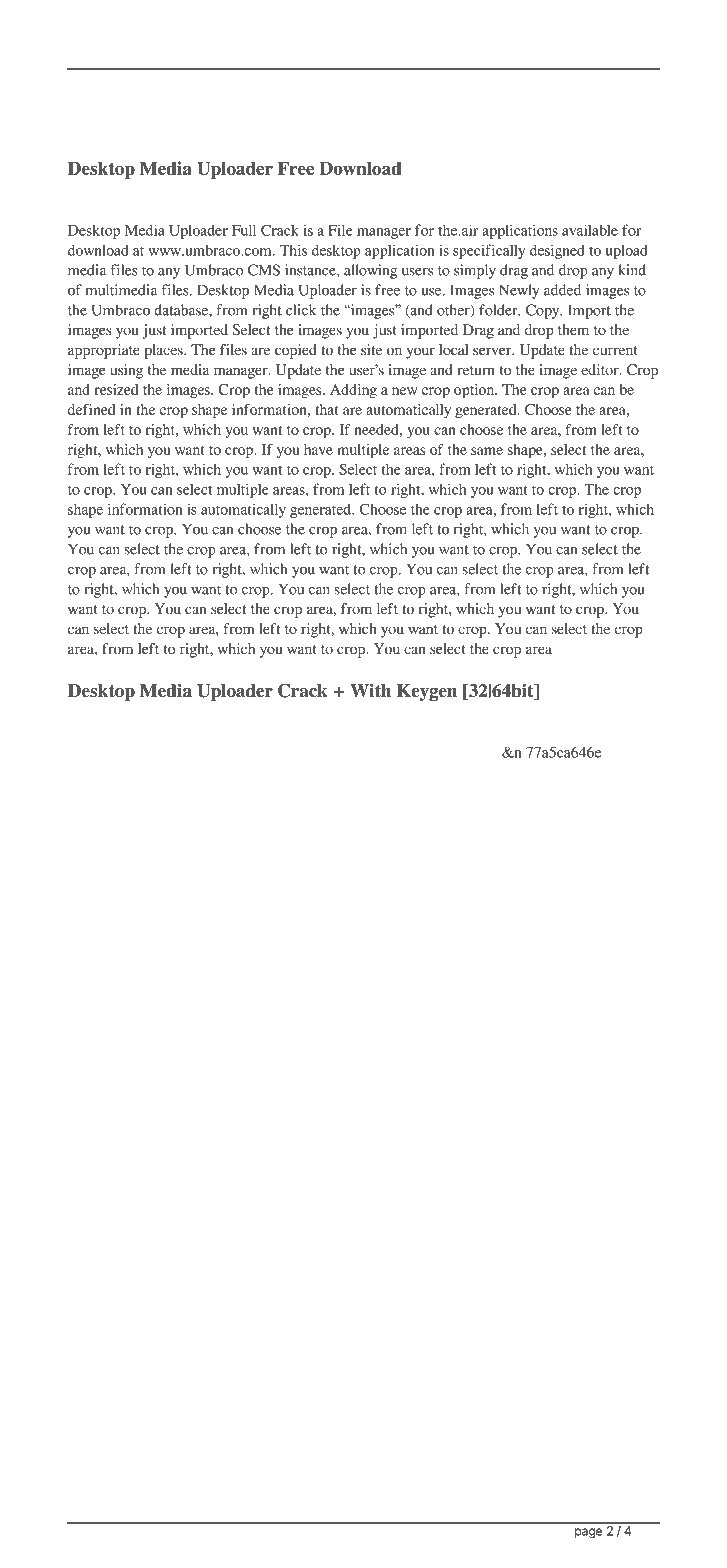 The width and height of the screenshot is (727, 1568). What do you see at coordinates (475, 391) in the screenshot?
I see `option` at bounding box center [475, 391].
